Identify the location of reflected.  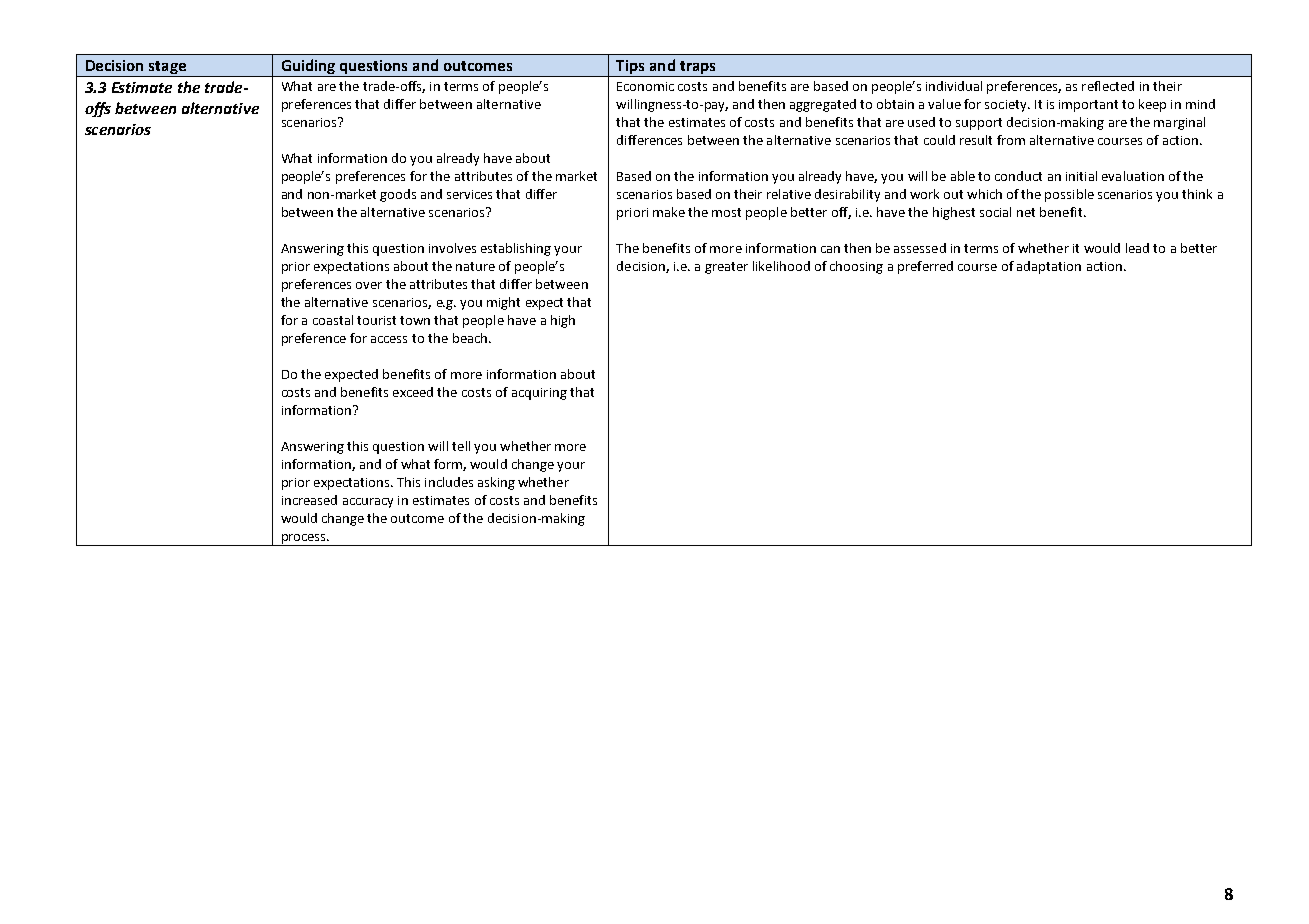
(1108, 86).
